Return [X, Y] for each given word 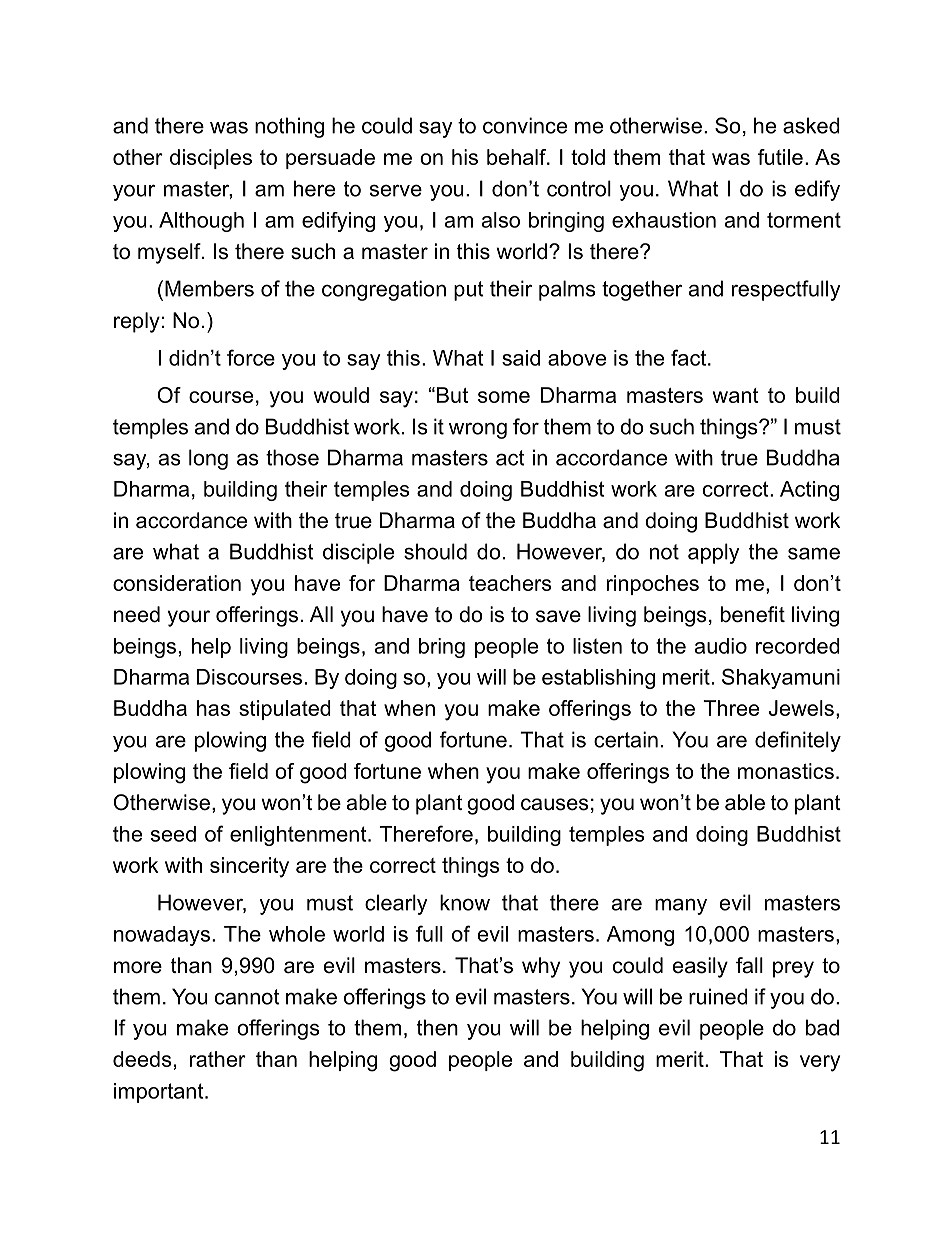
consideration [177, 583]
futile [780, 157]
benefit [753, 614]
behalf [517, 157]
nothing [289, 127]
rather [218, 1059]
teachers [510, 583]
